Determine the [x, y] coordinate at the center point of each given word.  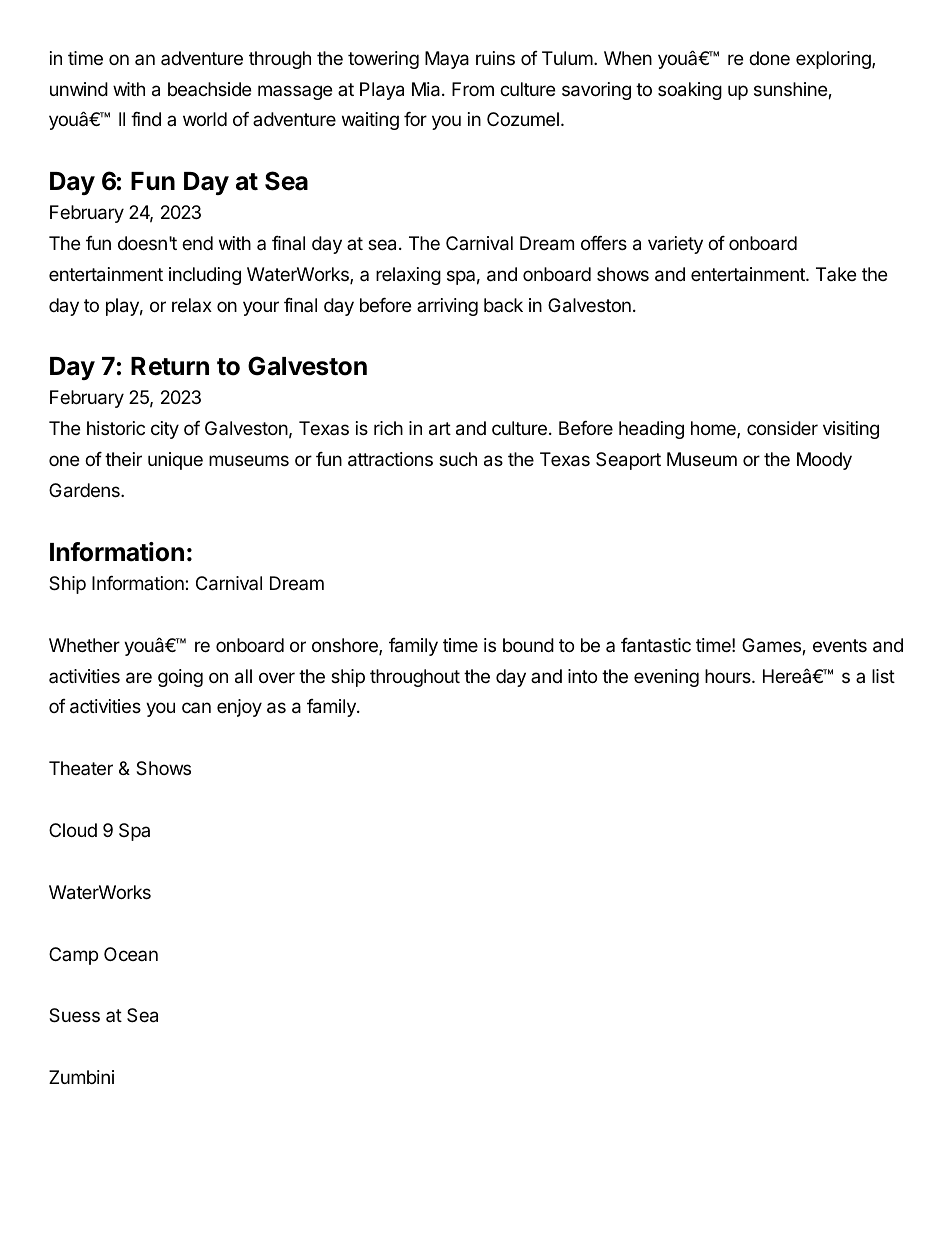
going [180, 678]
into [582, 676]
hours [729, 676]
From [473, 89]
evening [666, 678]
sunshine [791, 90]
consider [782, 428]
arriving [447, 307]
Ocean [131, 954]
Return [170, 366]
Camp [73, 956]
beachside [209, 89]
